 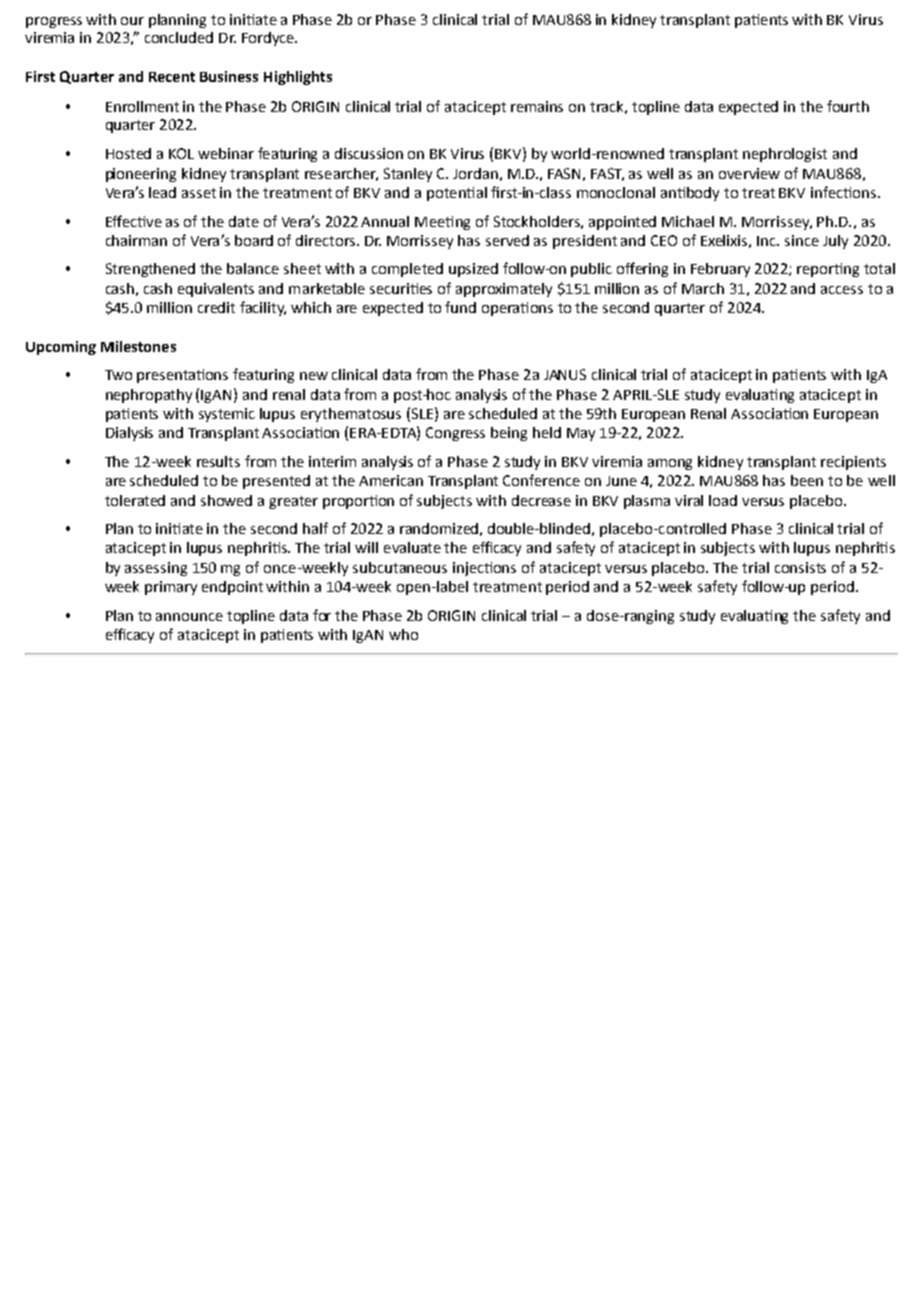 What do you see at coordinates (848, 106) in the screenshot?
I see `fourth` at bounding box center [848, 106].
